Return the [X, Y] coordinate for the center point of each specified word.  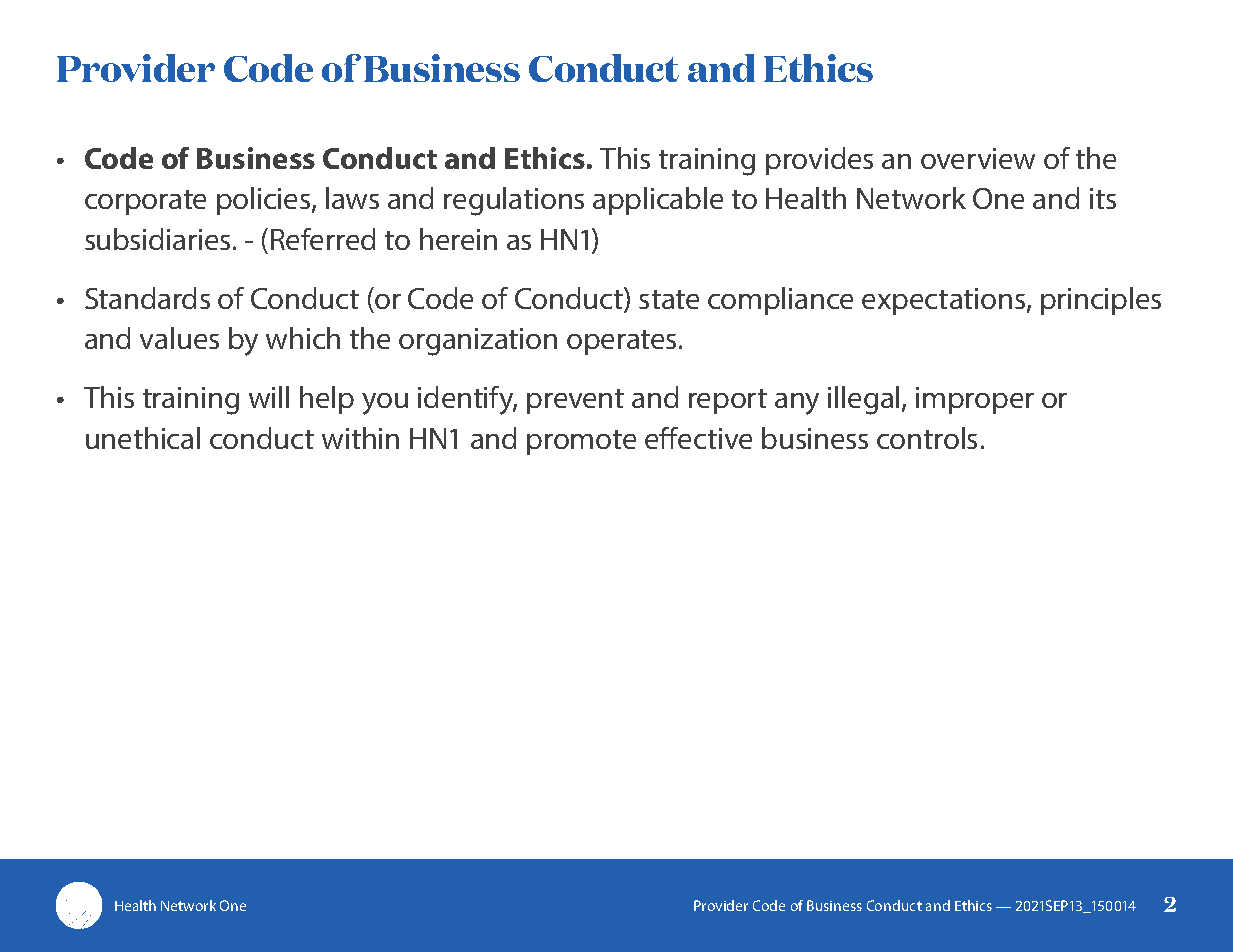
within [360, 438]
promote [581, 442]
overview [978, 158]
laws [352, 198]
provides [819, 161]
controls [927, 438]
